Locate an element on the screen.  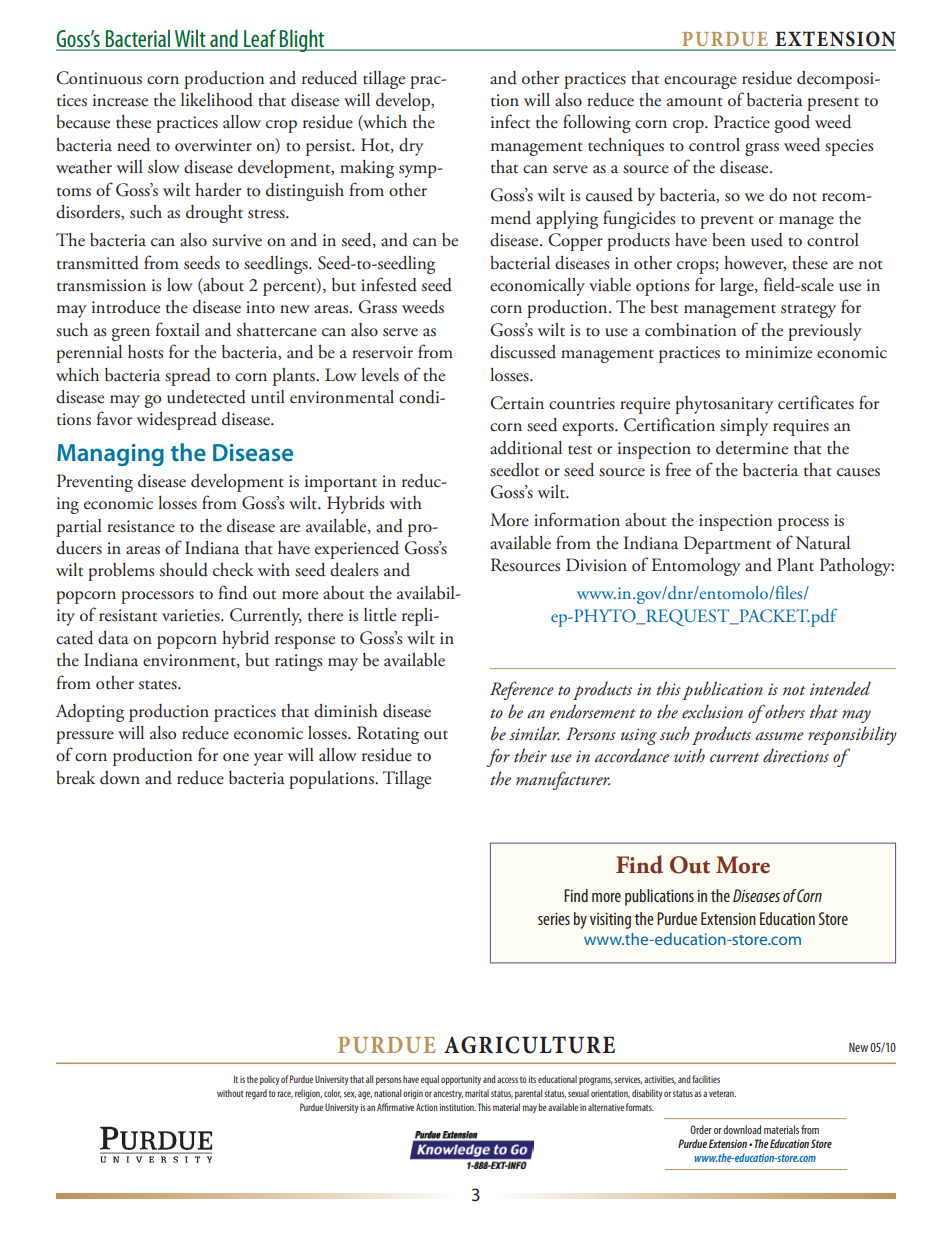
little is located at coordinates (380, 615).
